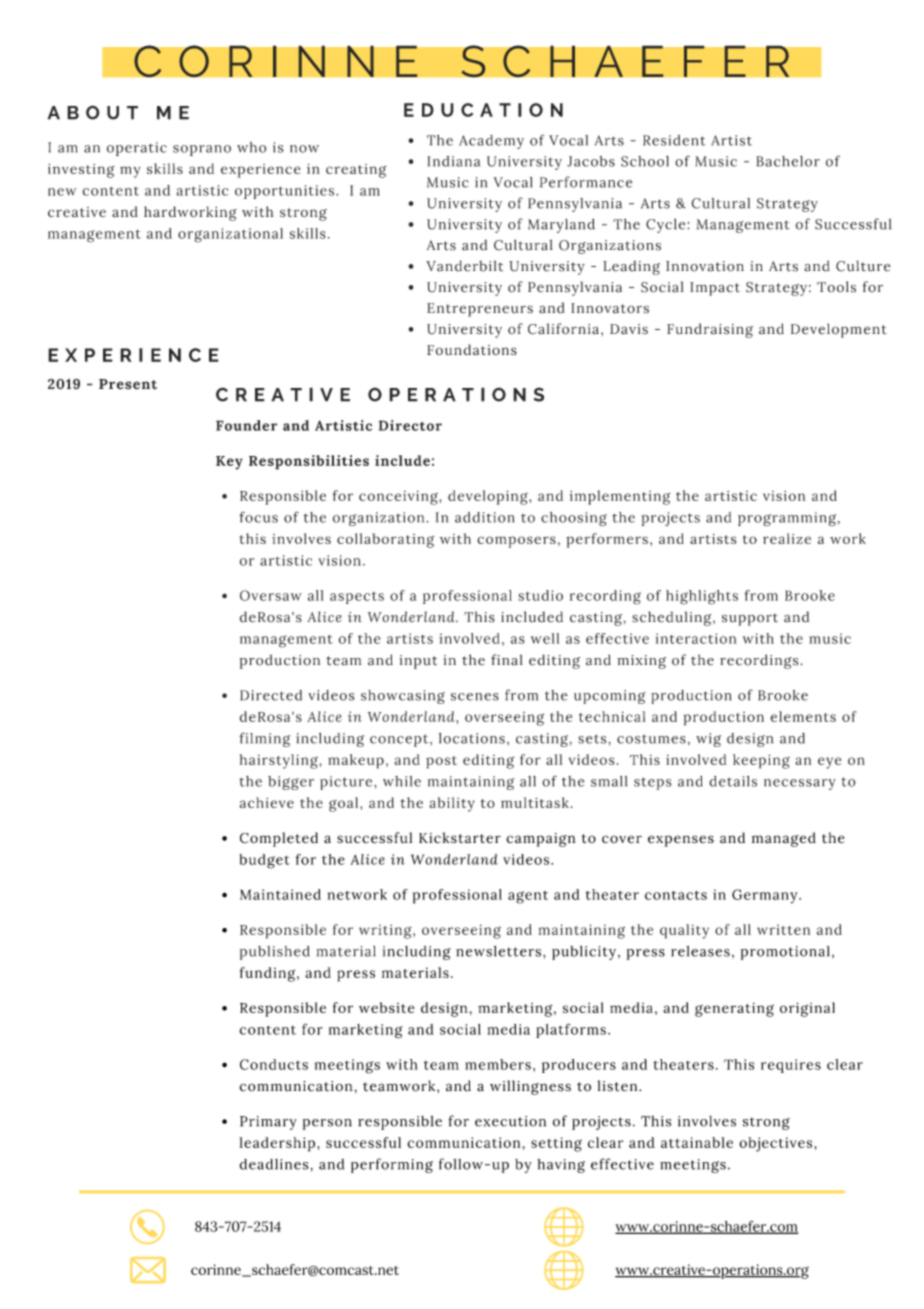  What do you see at coordinates (268, 1123) in the page?
I see `Primary` at bounding box center [268, 1123].
